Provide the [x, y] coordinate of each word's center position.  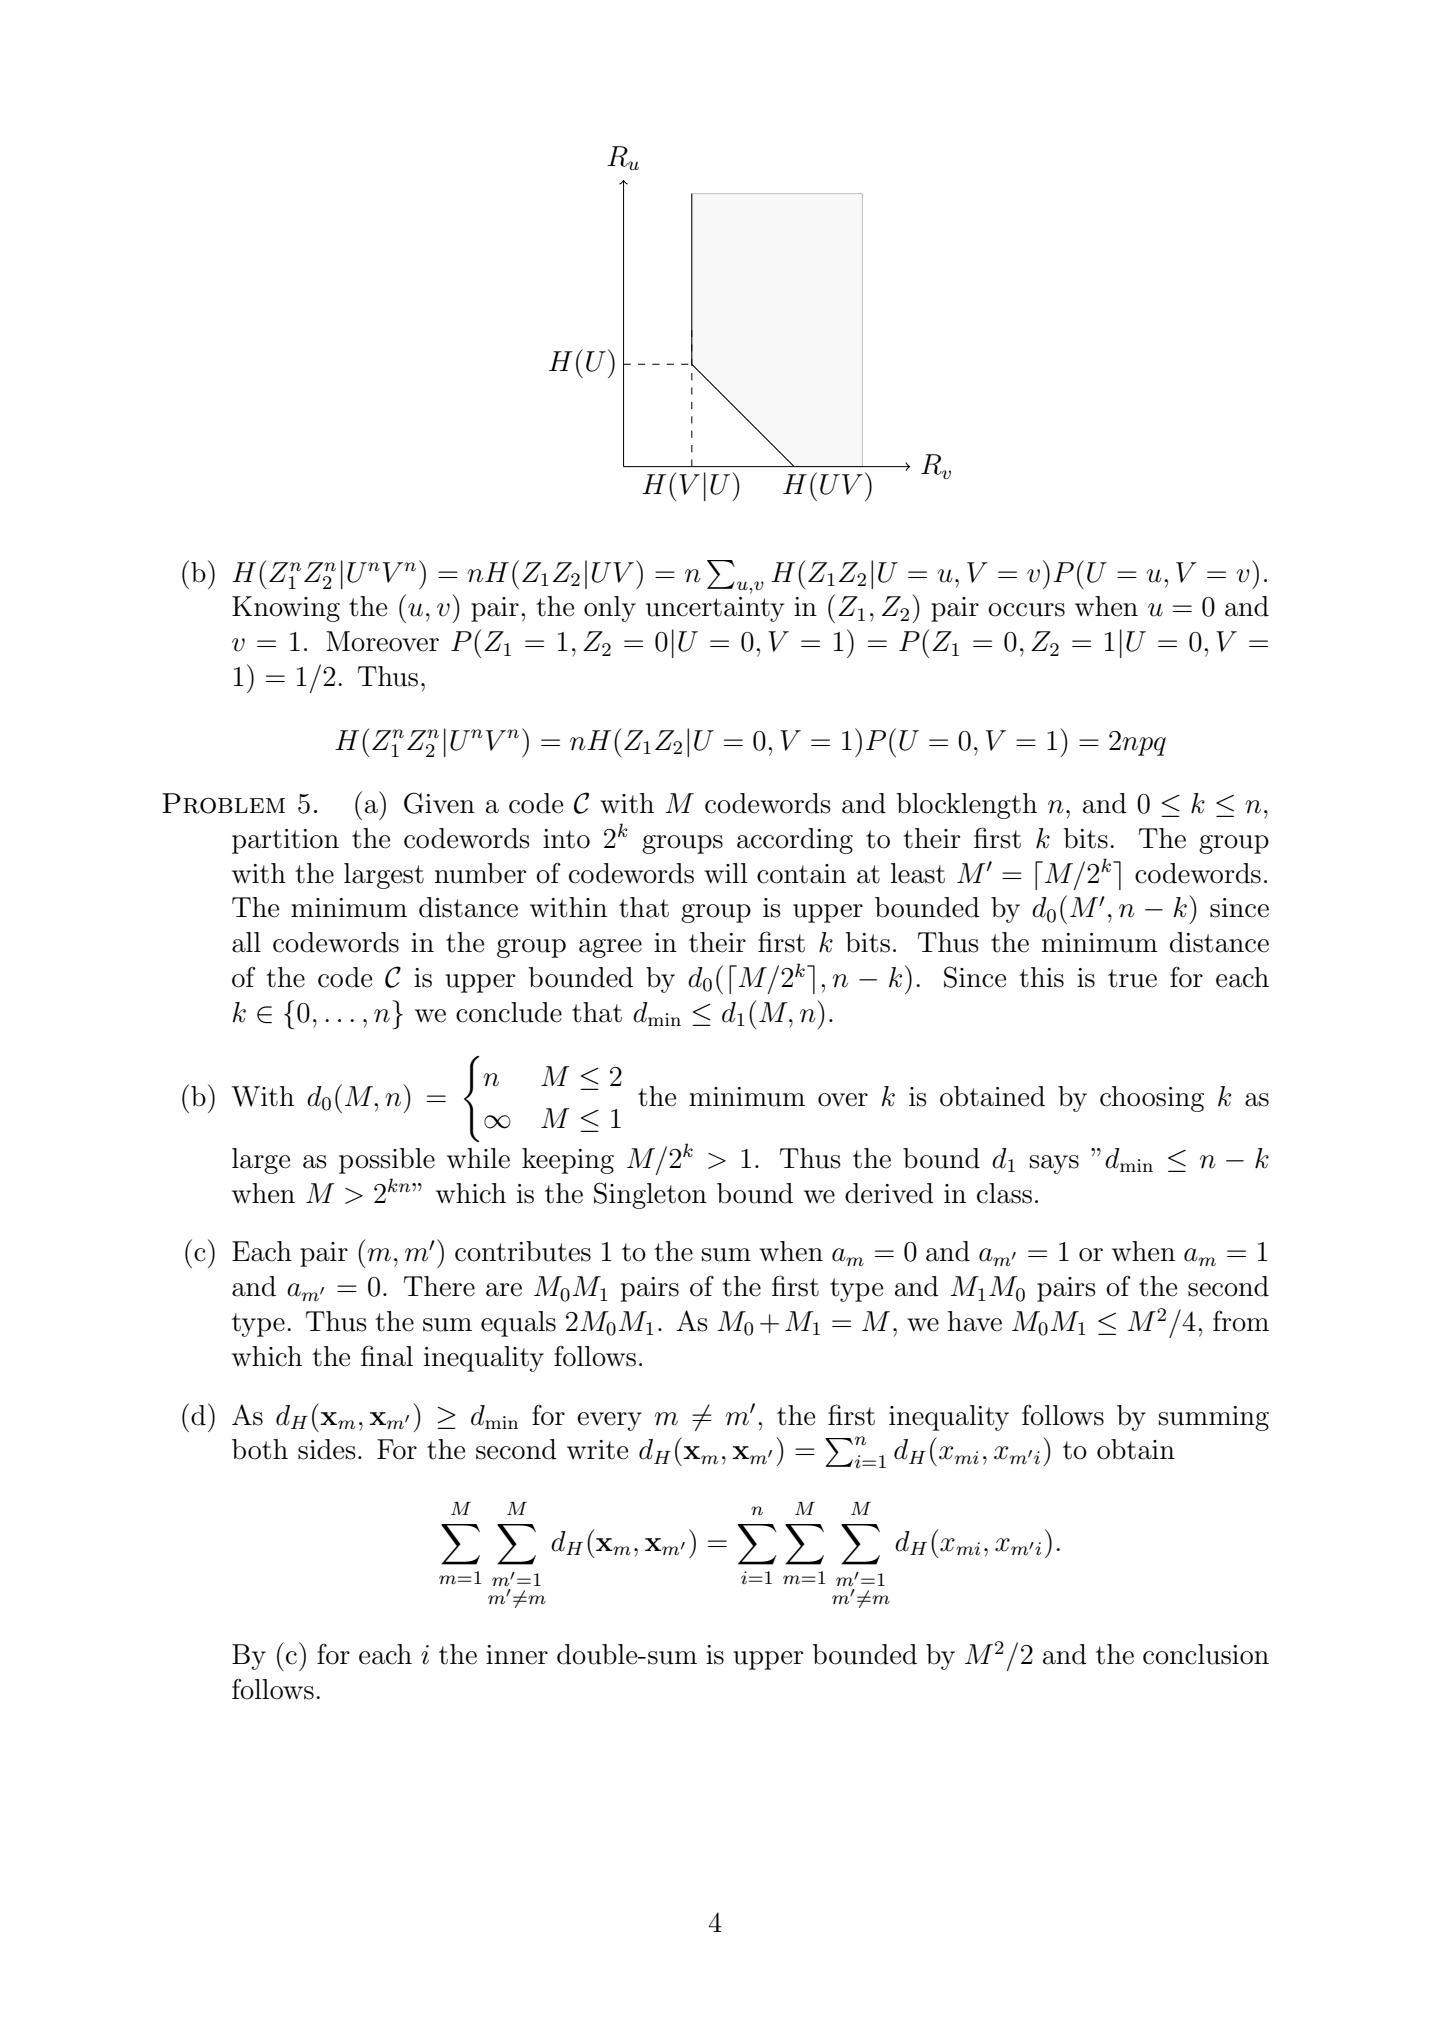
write [597, 1450]
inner [517, 1655]
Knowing [286, 609]
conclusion [1206, 1654]
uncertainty [715, 609]
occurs [1026, 610]
